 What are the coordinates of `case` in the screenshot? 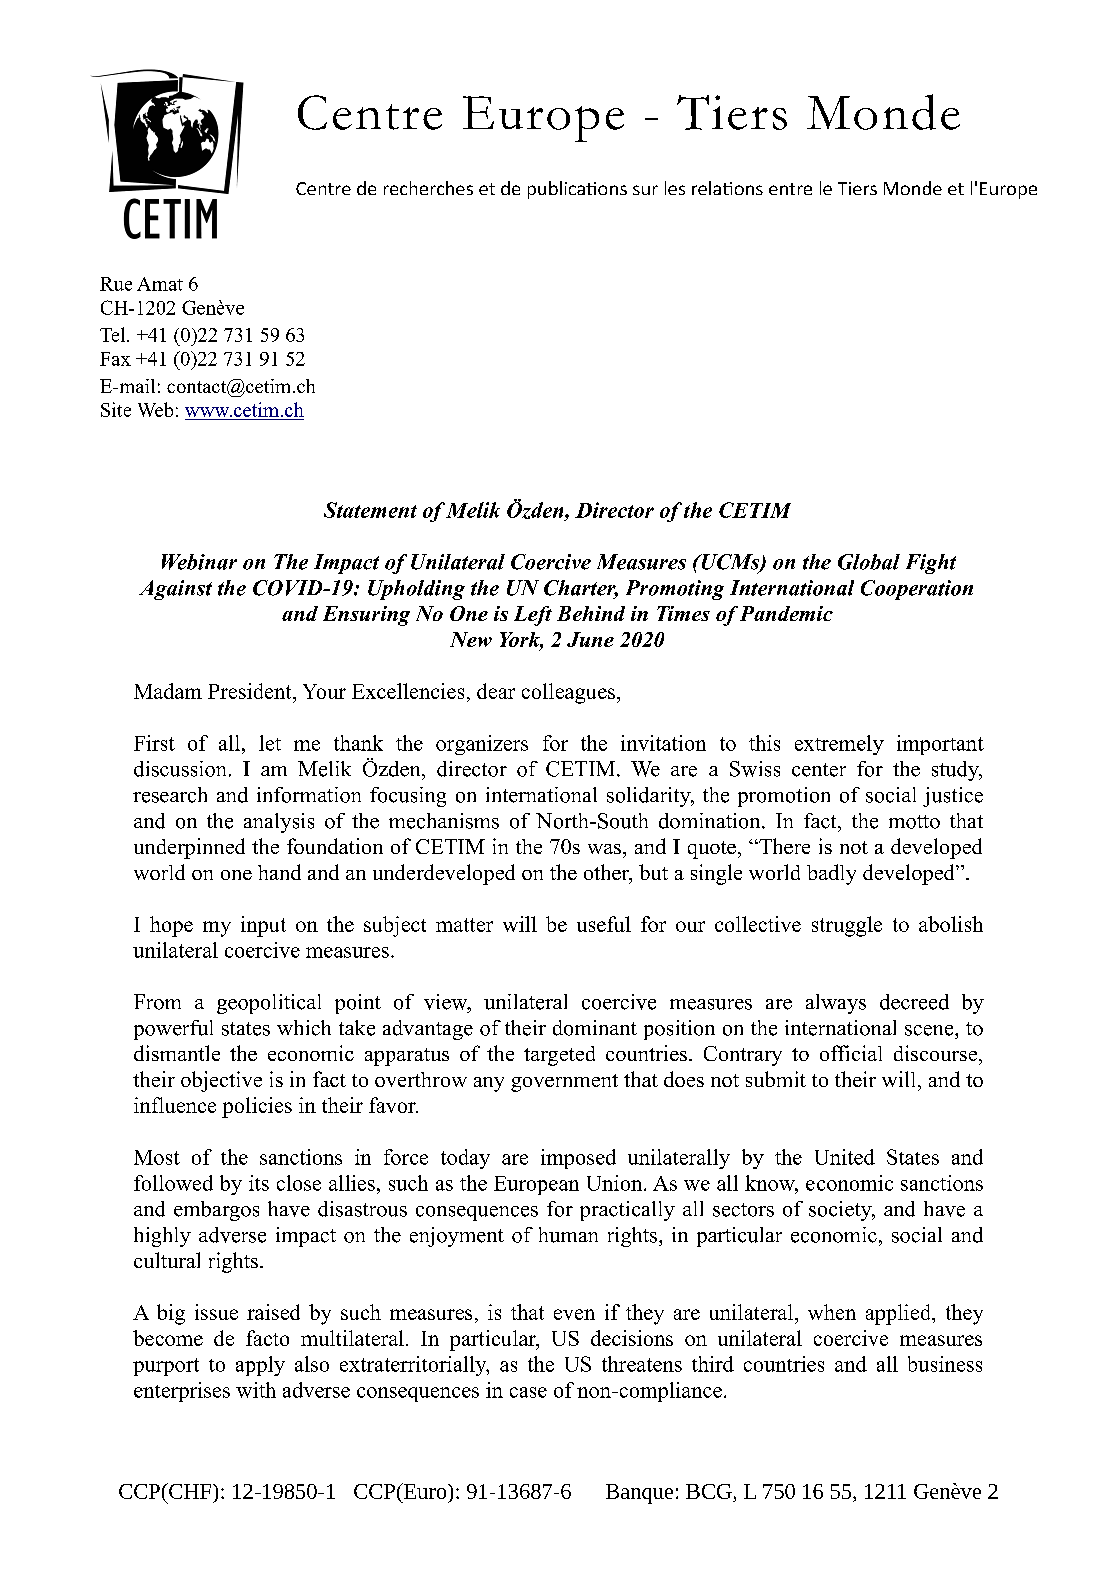 It's located at (528, 1392).
